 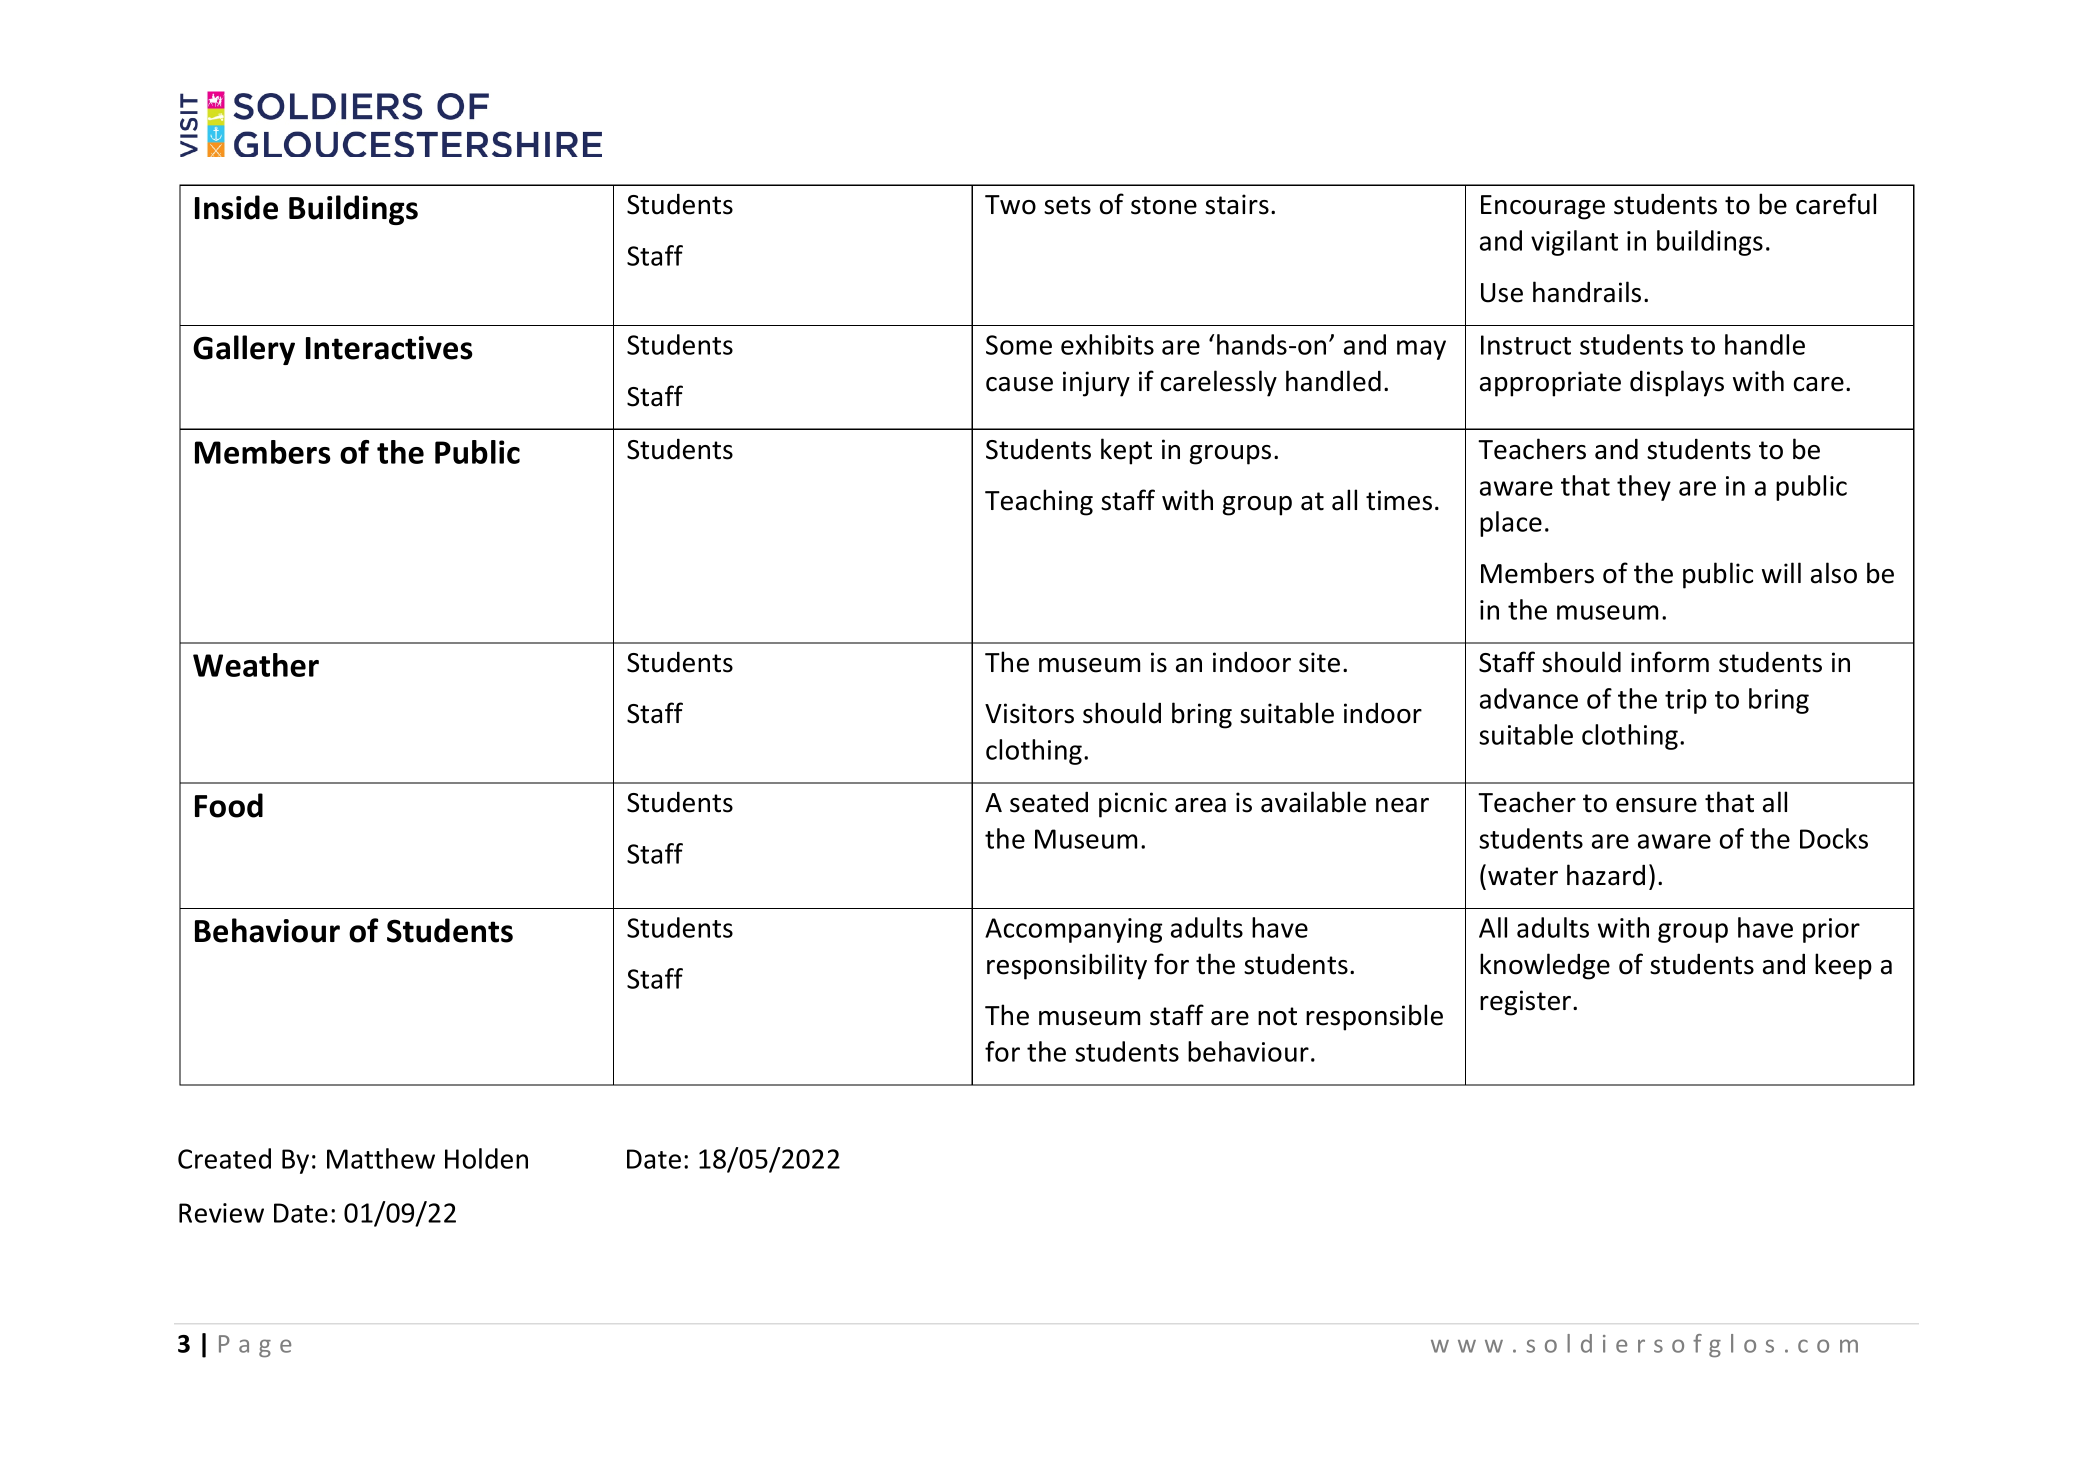 I want to click on ensure, so click(x=1656, y=805).
